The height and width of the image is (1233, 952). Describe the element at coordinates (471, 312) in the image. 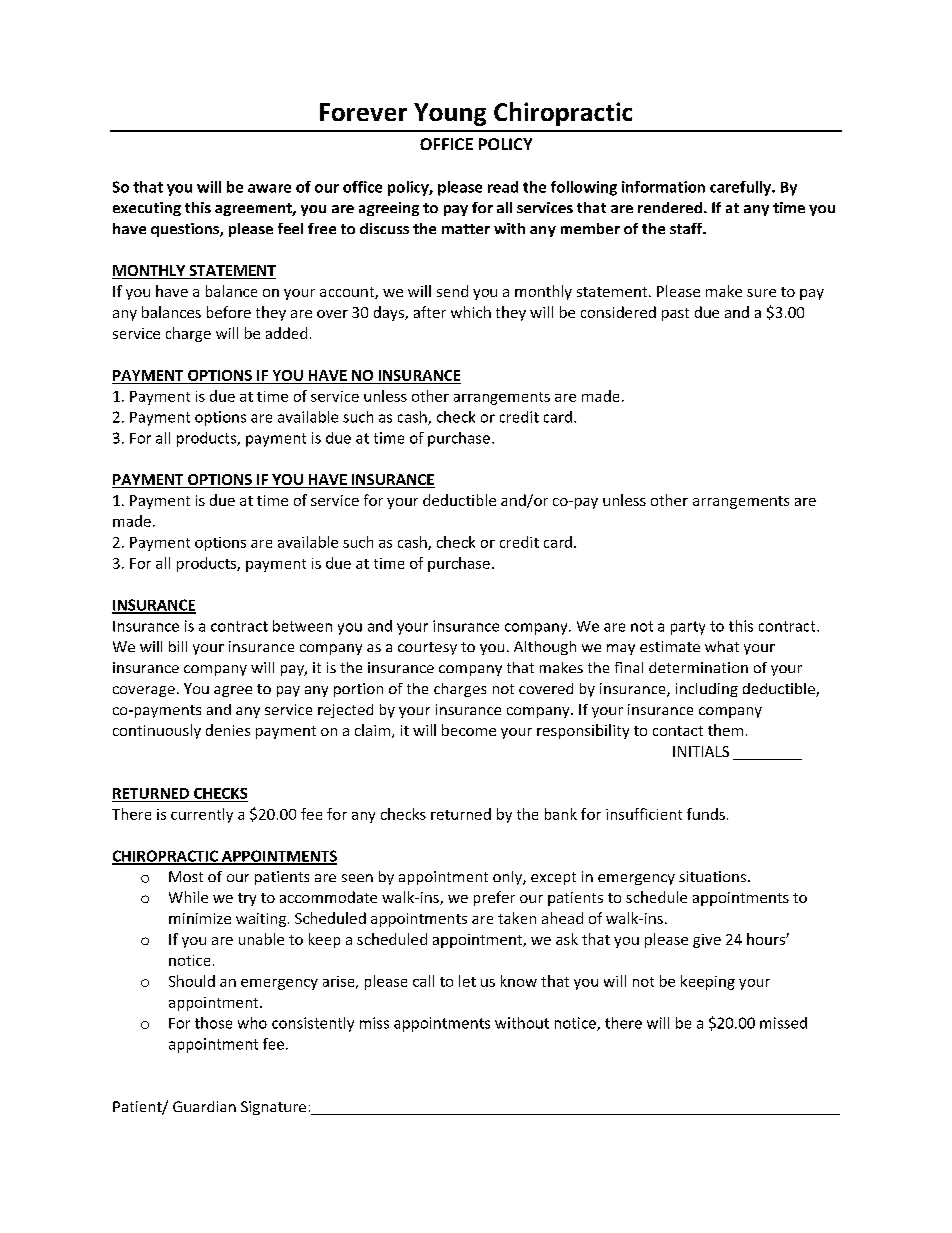

I see `which` at that location.
